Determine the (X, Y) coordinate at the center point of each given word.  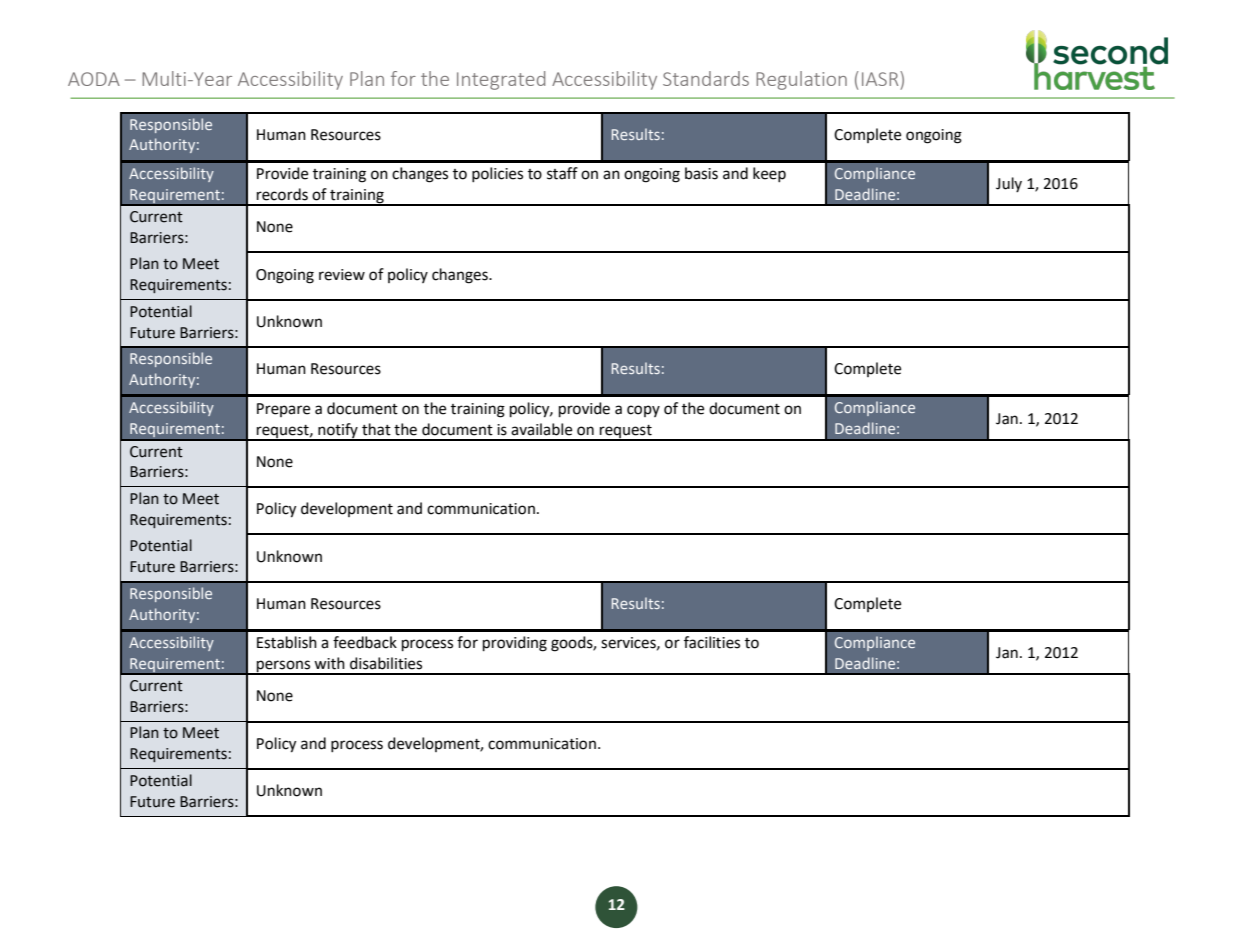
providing (515, 644)
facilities (712, 642)
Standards (706, 78)
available (541, 429)
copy (643, 411)
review (342, 275)
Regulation (801, 80)
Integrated (501, 80)
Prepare (283, 410)
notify (338, 431)
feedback (365, 642)
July (1009, 184)
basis (701, 173)
